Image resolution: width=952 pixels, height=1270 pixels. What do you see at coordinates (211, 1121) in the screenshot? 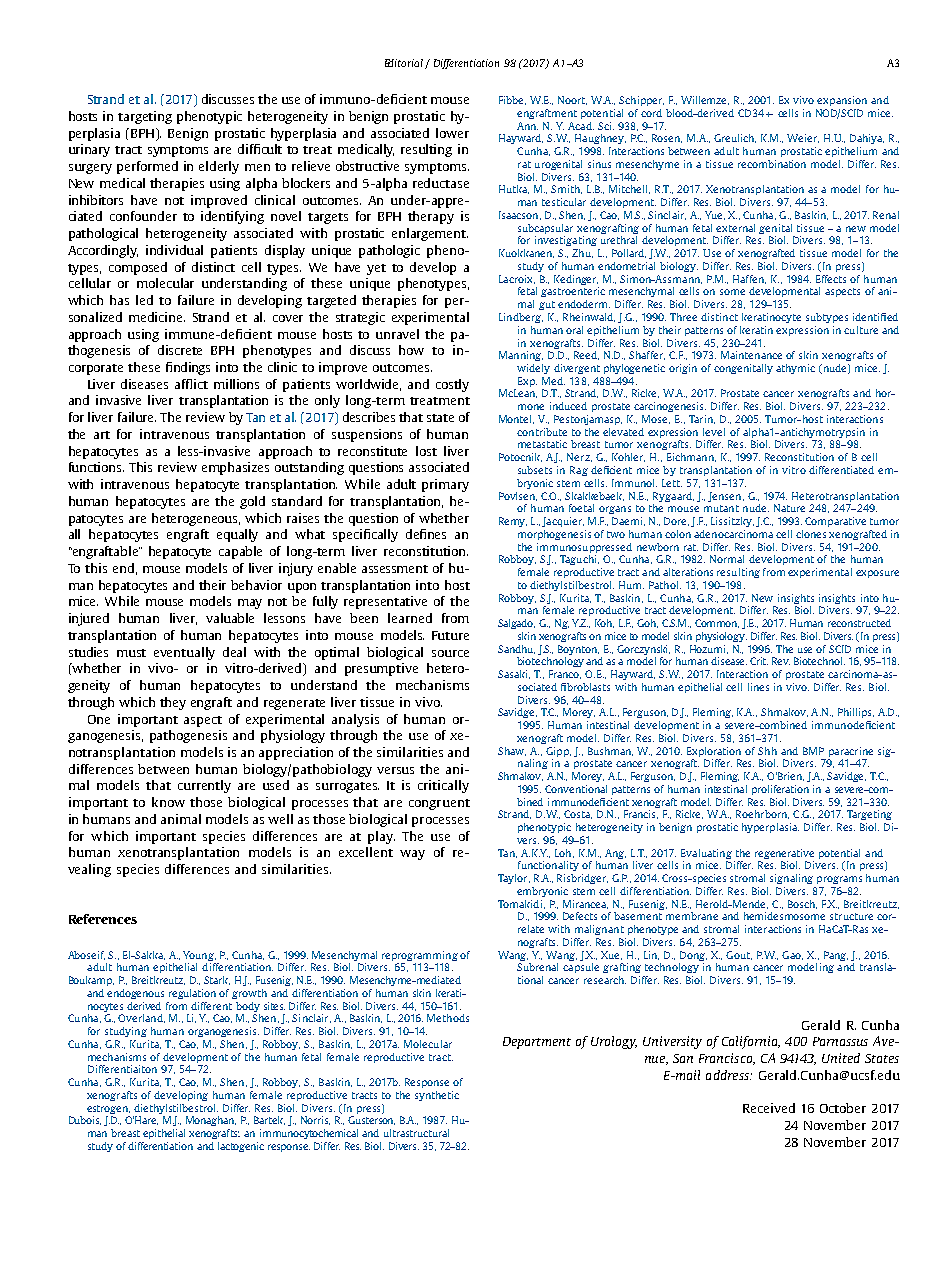
I see `Monaghan` at bounding box center [211, 1121].
